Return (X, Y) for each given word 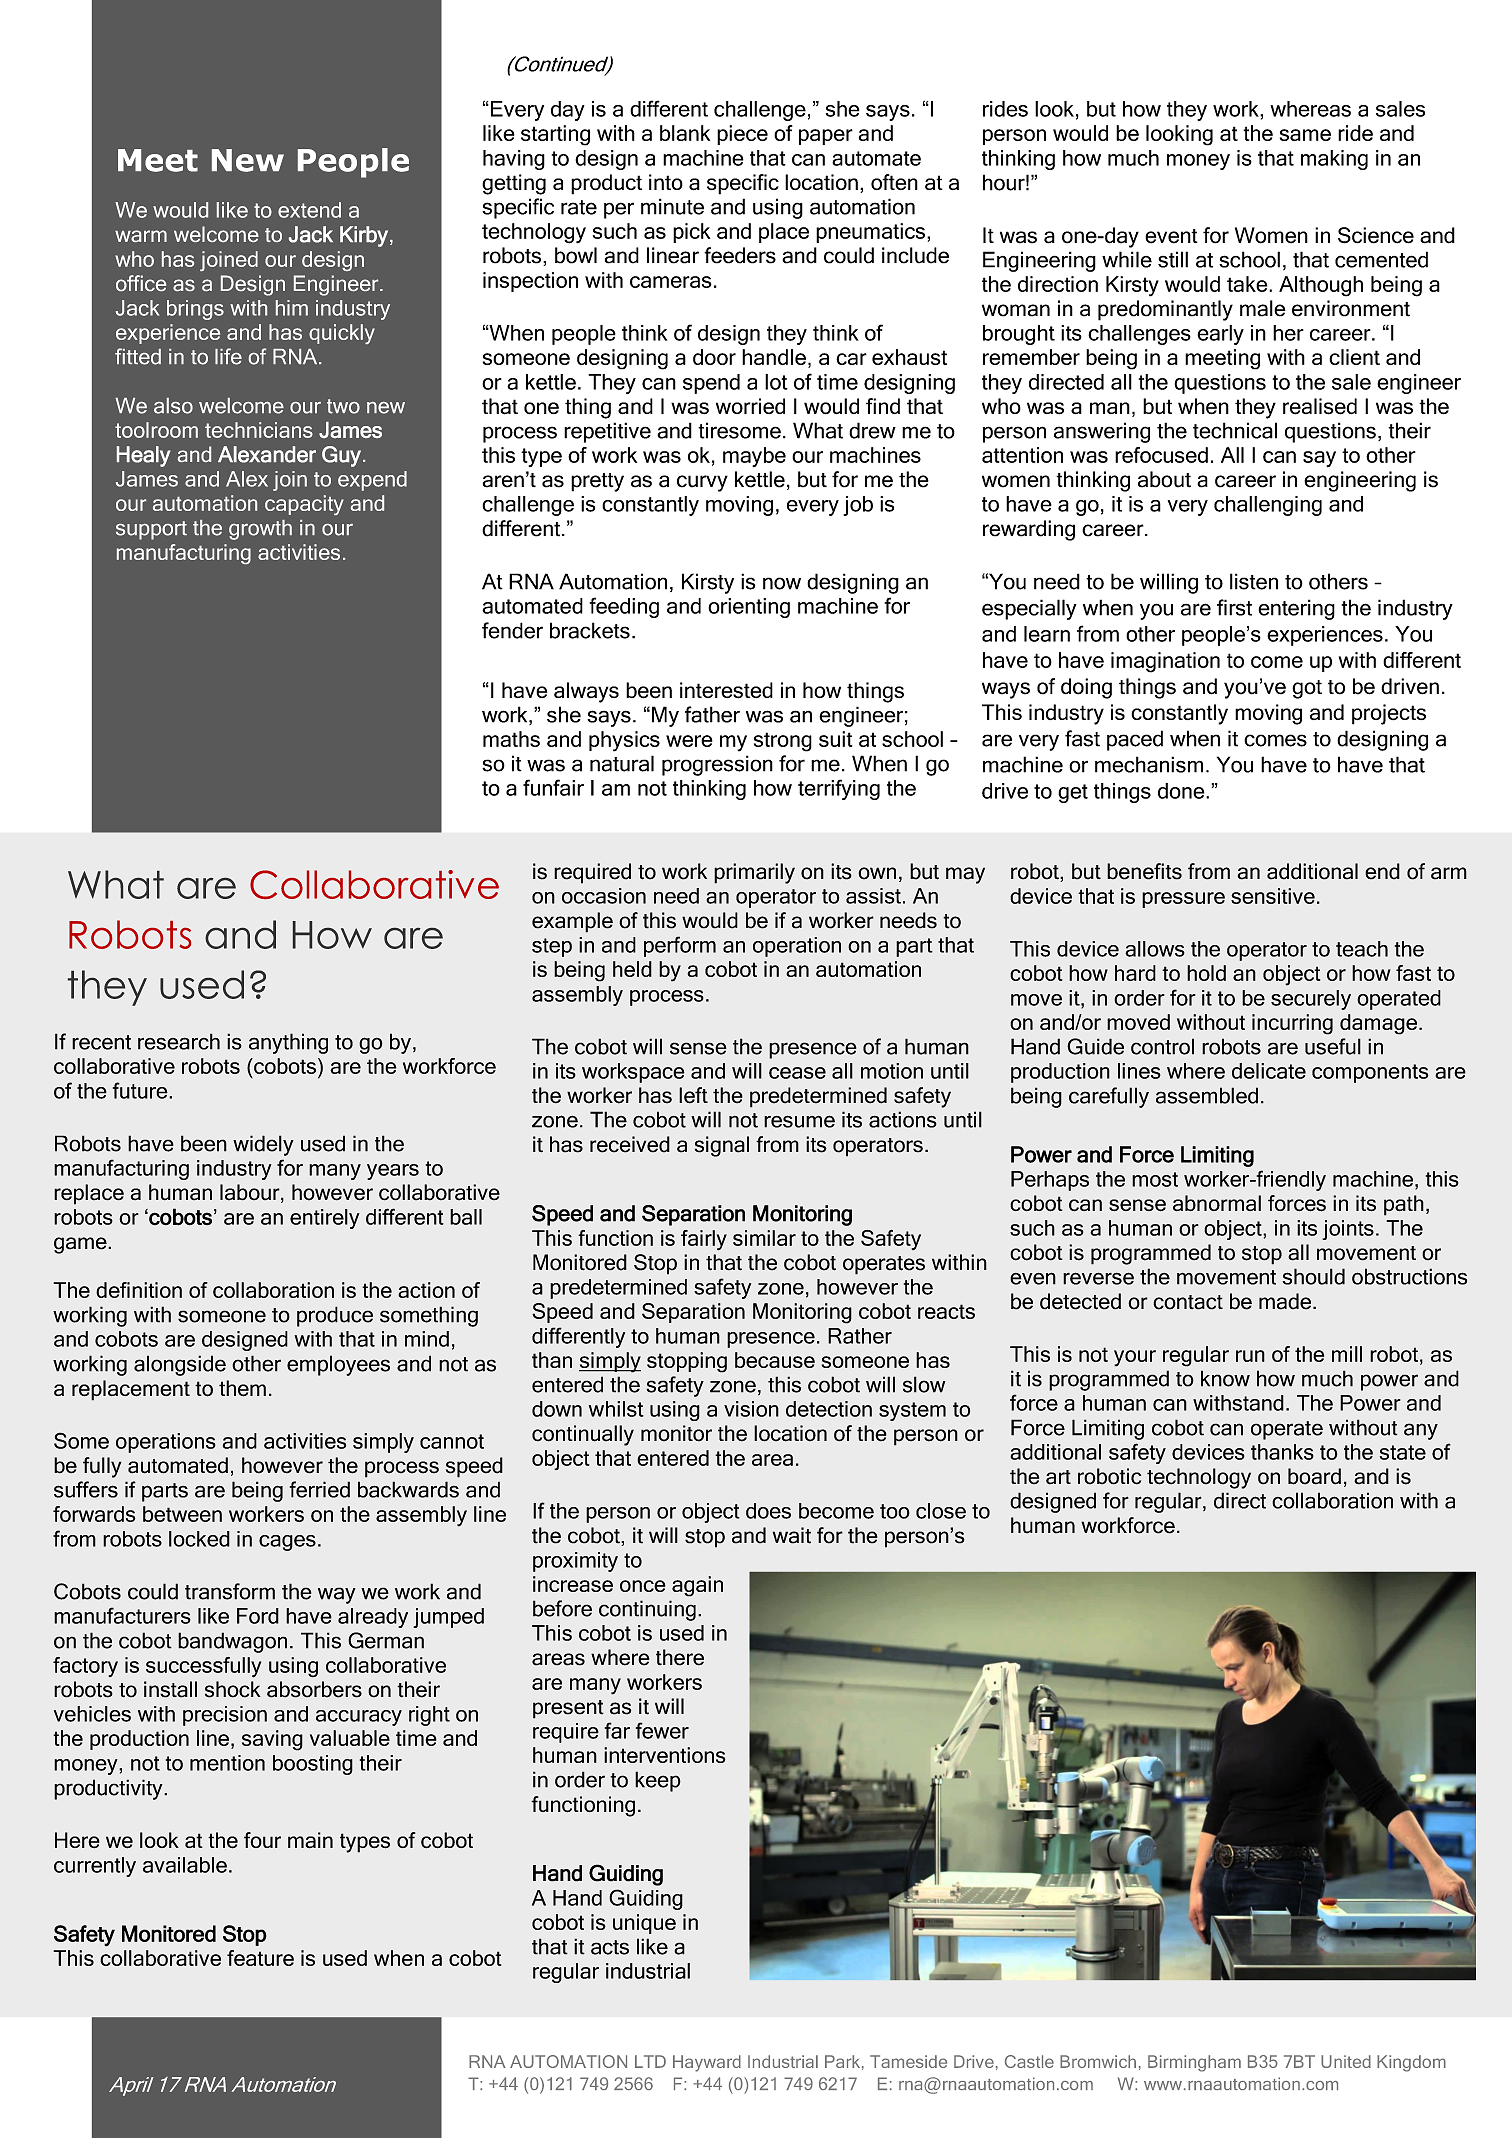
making (1334, 160)
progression (717, 765)
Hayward (707, 2063)
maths (511, 739)
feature (260, 1958)
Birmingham (1194, 2063)
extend (309, 210)
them (242, 1388)
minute (672, 206)
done (1182, 791)
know (1225, 1378)
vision (751, 1409)
